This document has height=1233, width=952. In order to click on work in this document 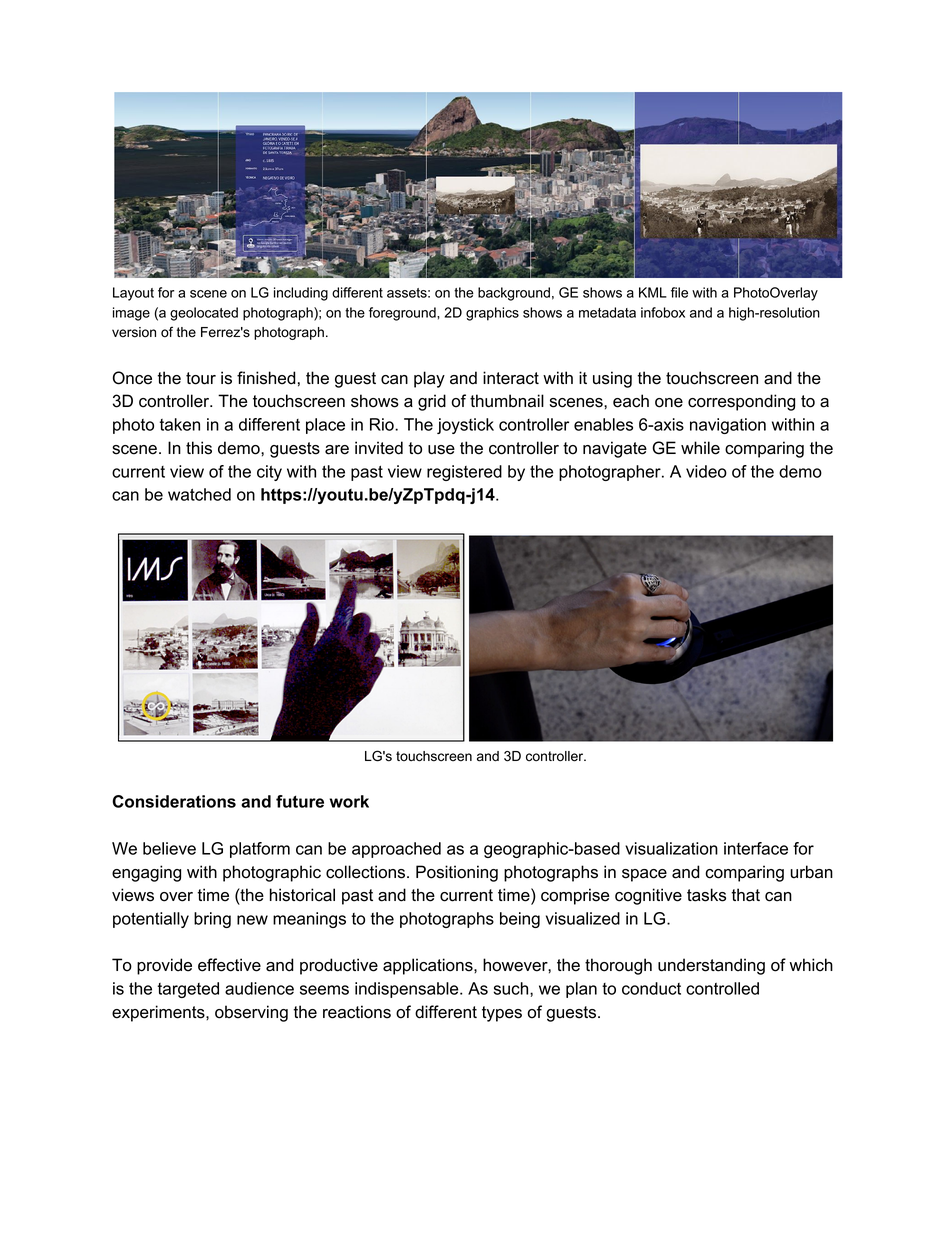, I will do `click(349, 801)`.
